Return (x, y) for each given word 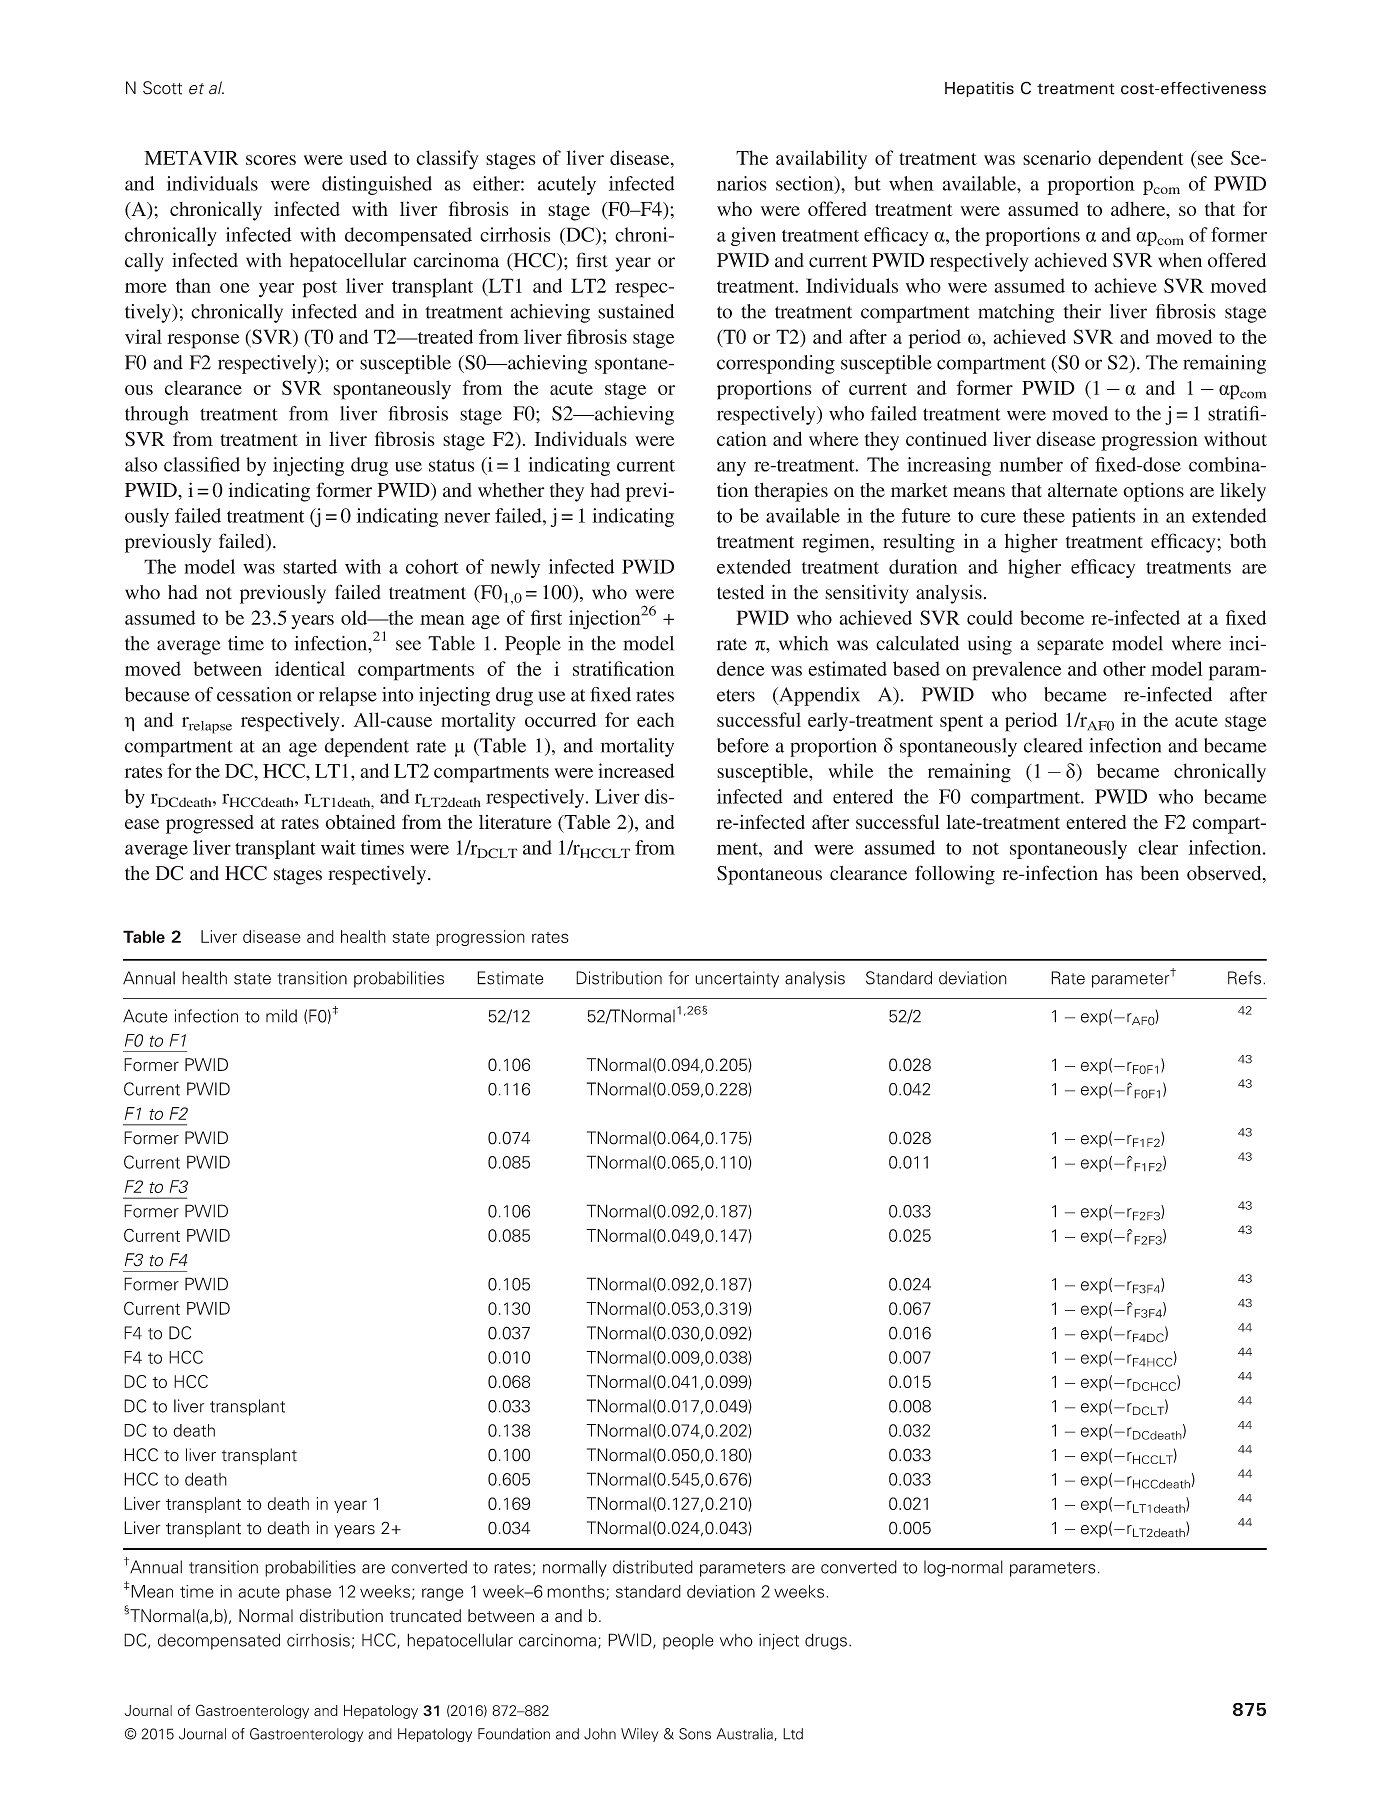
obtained (360, 822)
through (156, 415)
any (731, 468)
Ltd (793, 1734)
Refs (1244, 978)
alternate (1083, 490)
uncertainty (737, 979)
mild (281, 1016)
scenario (1057, 157)
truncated (425, 1615)
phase (308, 1593)
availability (821, 160)
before (743, 745)
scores (271, 160)
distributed (653, 1567)
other (1124, 668)
